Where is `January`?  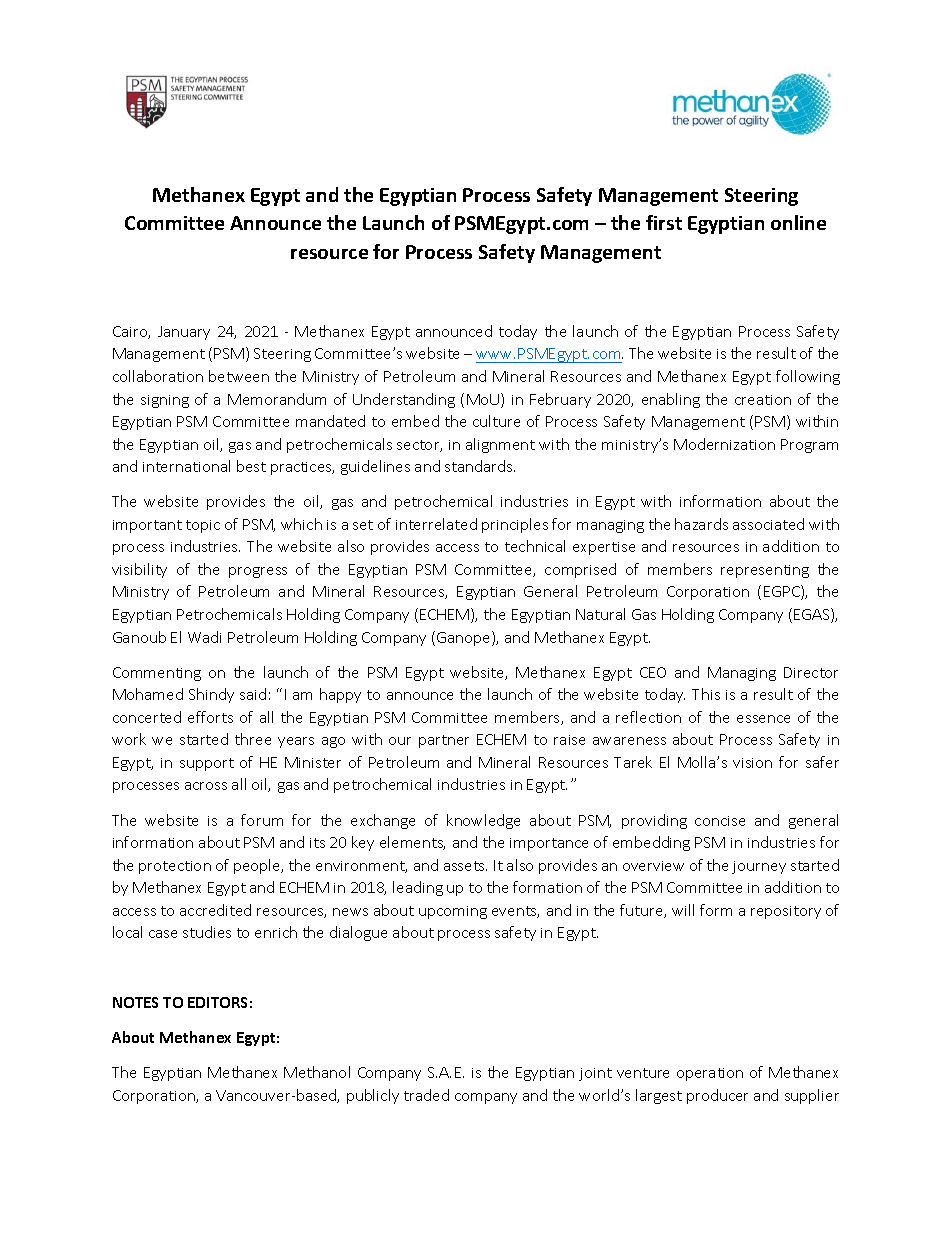
January is located at coordinates (184, 333).
